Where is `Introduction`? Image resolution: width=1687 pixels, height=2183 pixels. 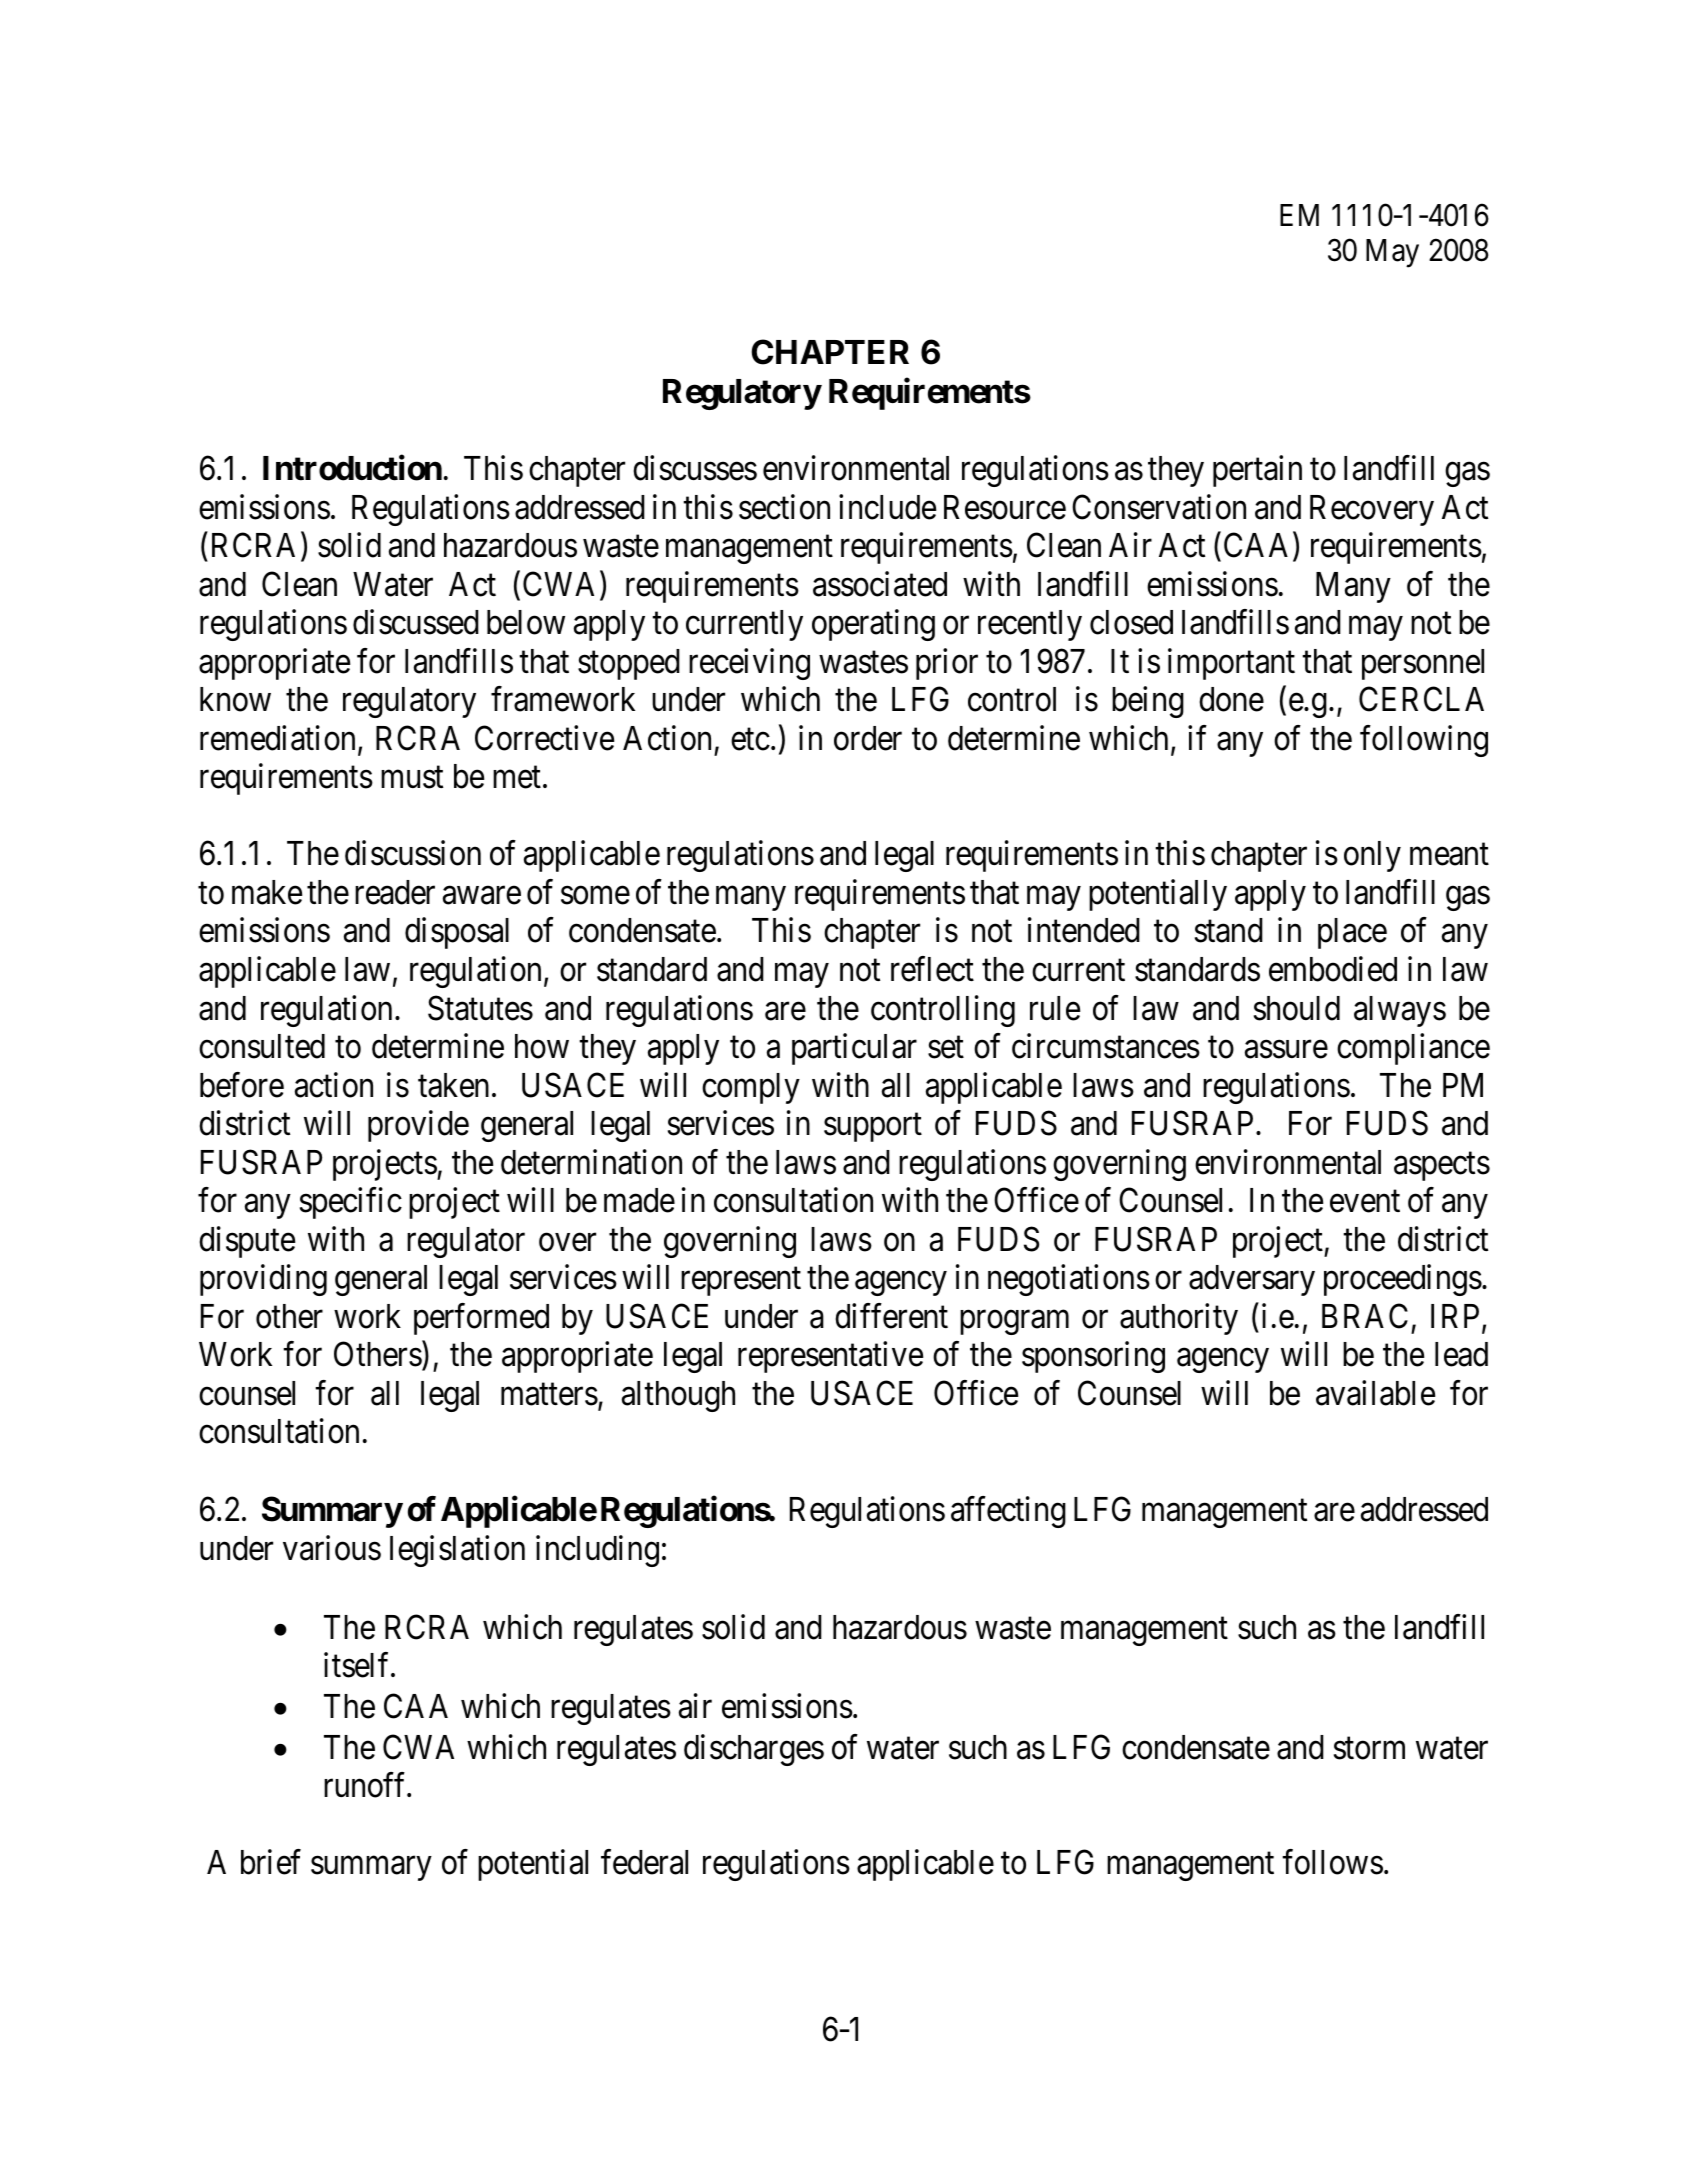
Introduction is located at coordinates (352, 468).
